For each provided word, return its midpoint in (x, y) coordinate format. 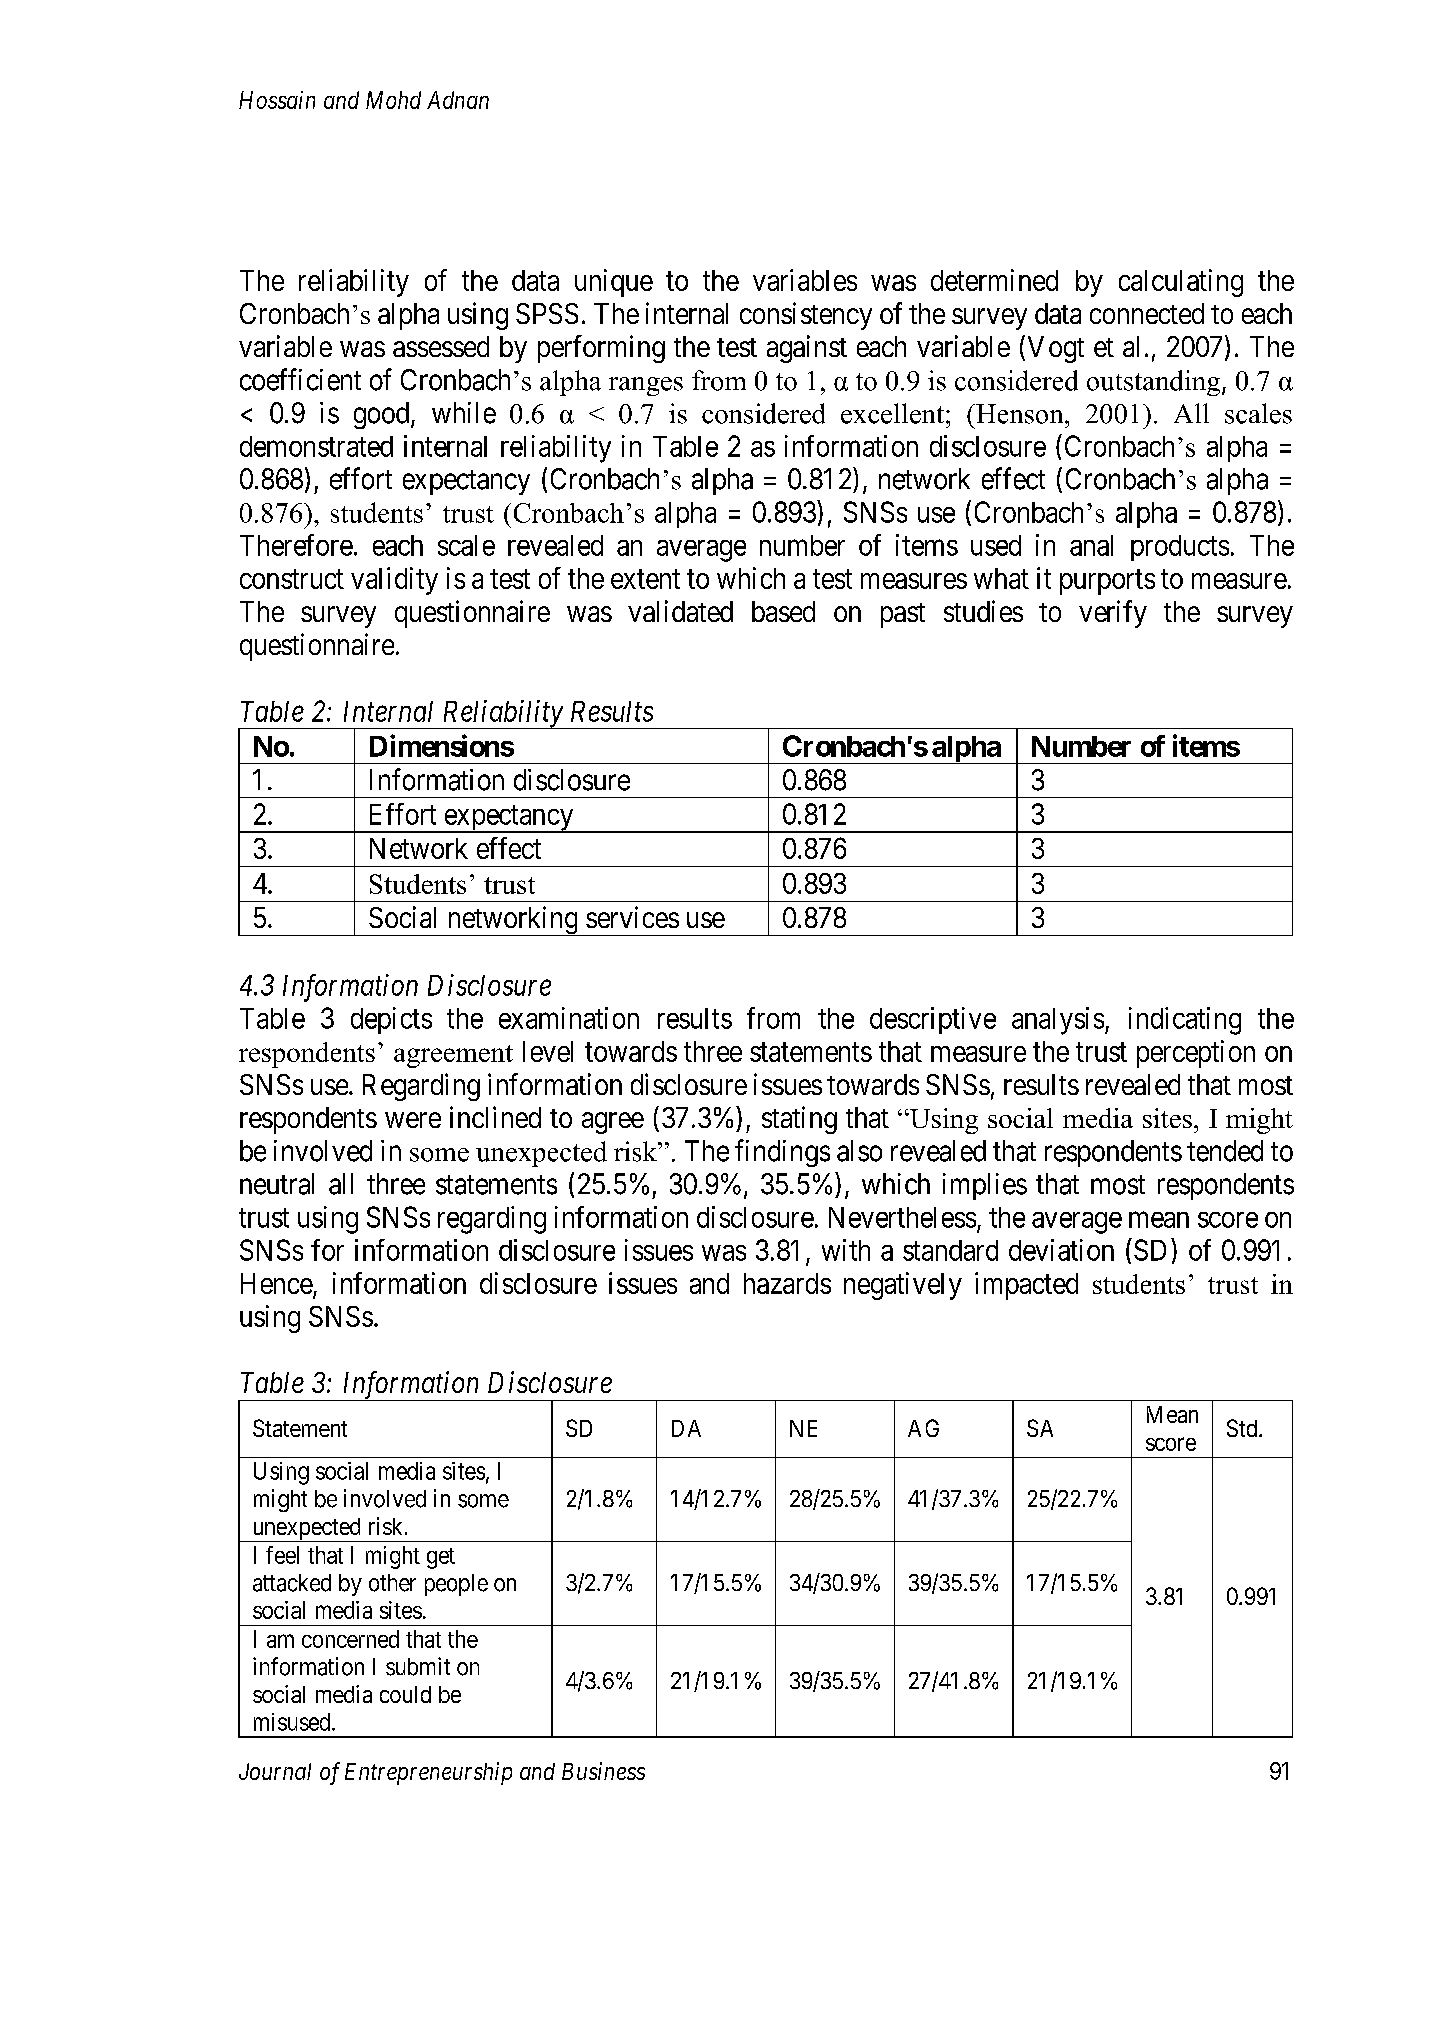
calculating (1181, 283)
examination (569, 1018)
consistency (806, 316)
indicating (1185, 1021)
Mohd (393, 100)
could (405, 1694)
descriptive (933, 1020)
